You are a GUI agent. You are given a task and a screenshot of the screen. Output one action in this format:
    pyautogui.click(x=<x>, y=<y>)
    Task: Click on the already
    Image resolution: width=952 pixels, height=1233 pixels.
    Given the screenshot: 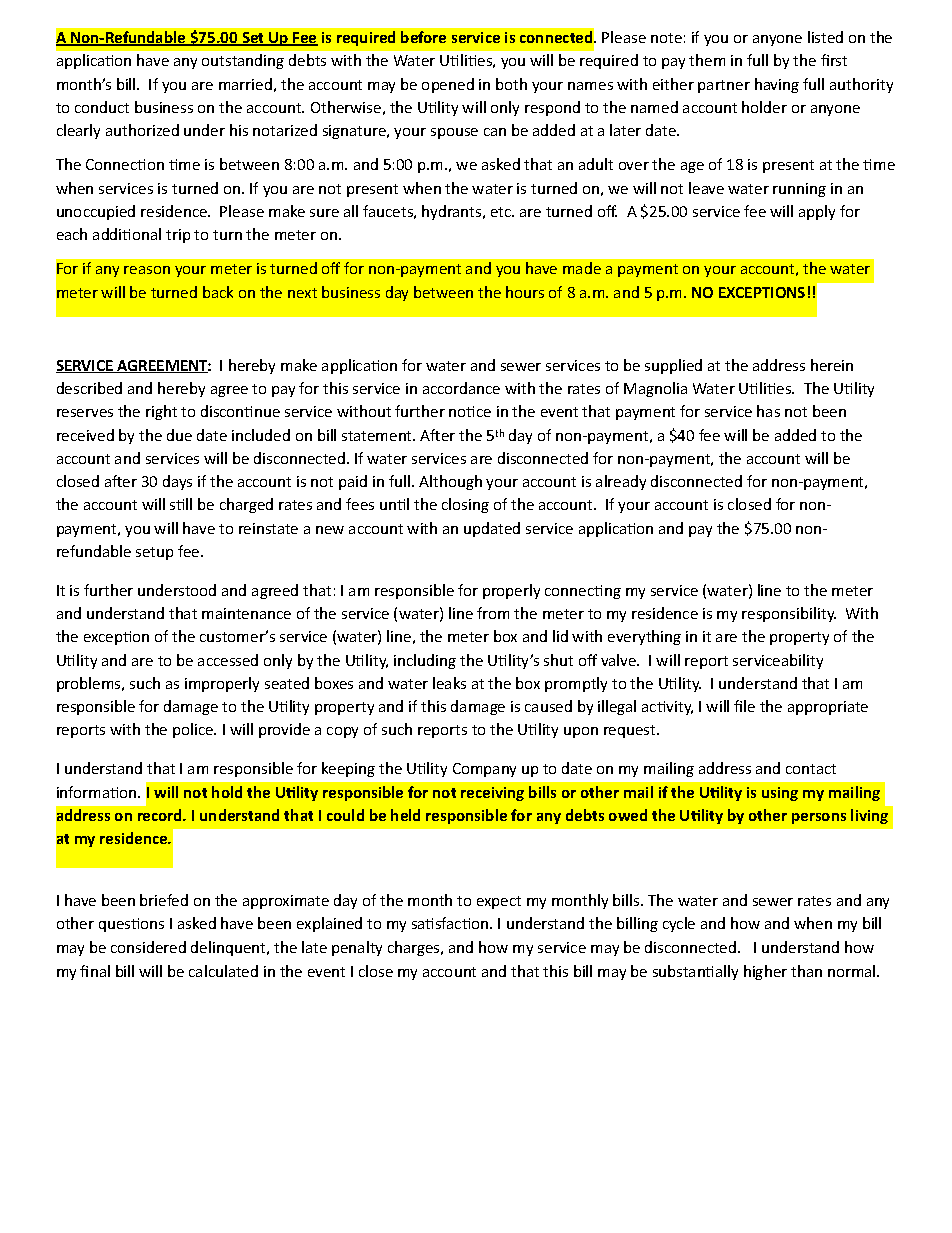 What is the action you would take?
    pyautogui.click(x=621, y=482)
